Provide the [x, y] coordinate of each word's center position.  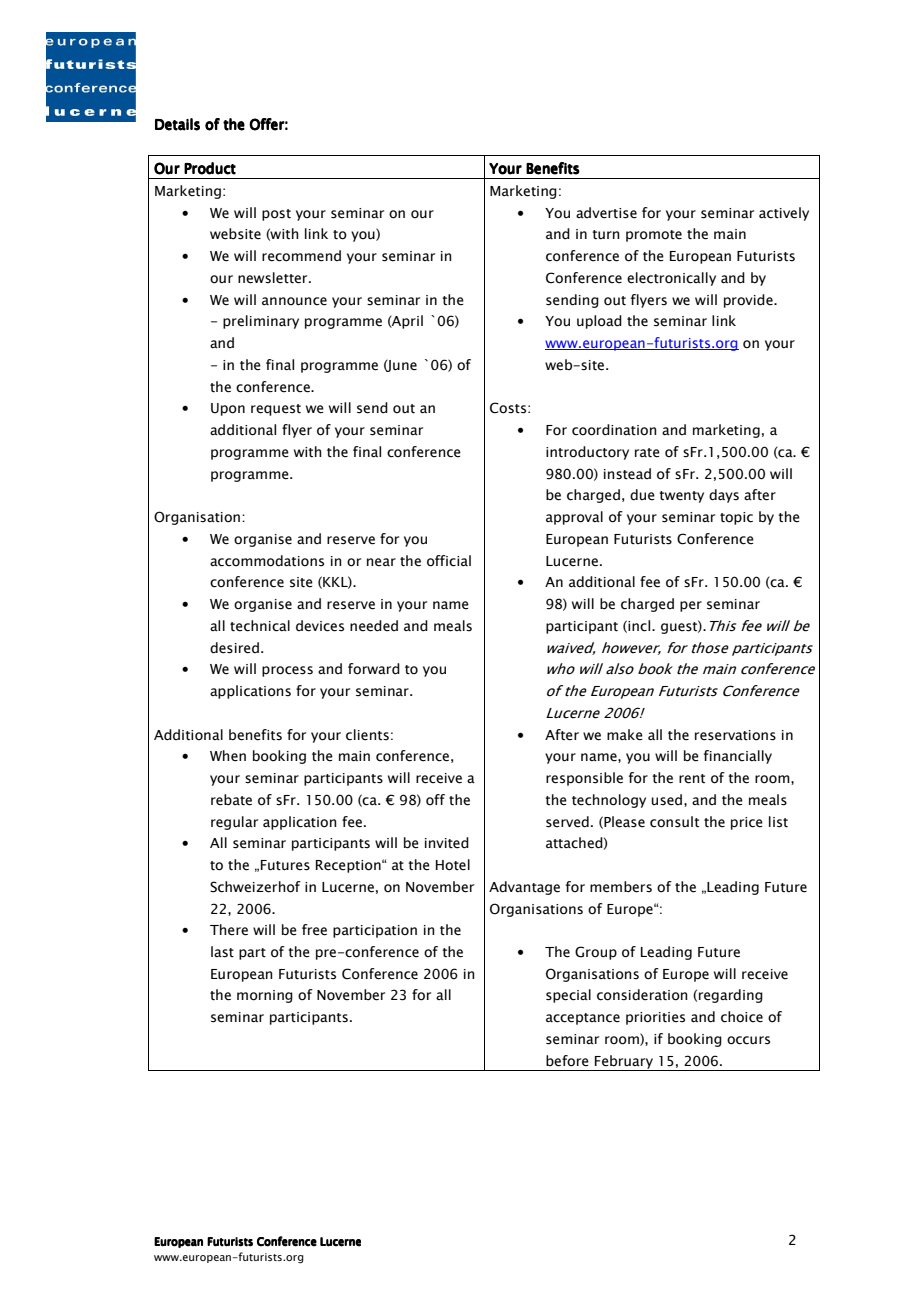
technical [260, 626]
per [691, 606]
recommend [301, 256]
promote [654, 236]
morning [265, 996]
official [449, 561]
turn [606, 235]
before [567, 1061]
